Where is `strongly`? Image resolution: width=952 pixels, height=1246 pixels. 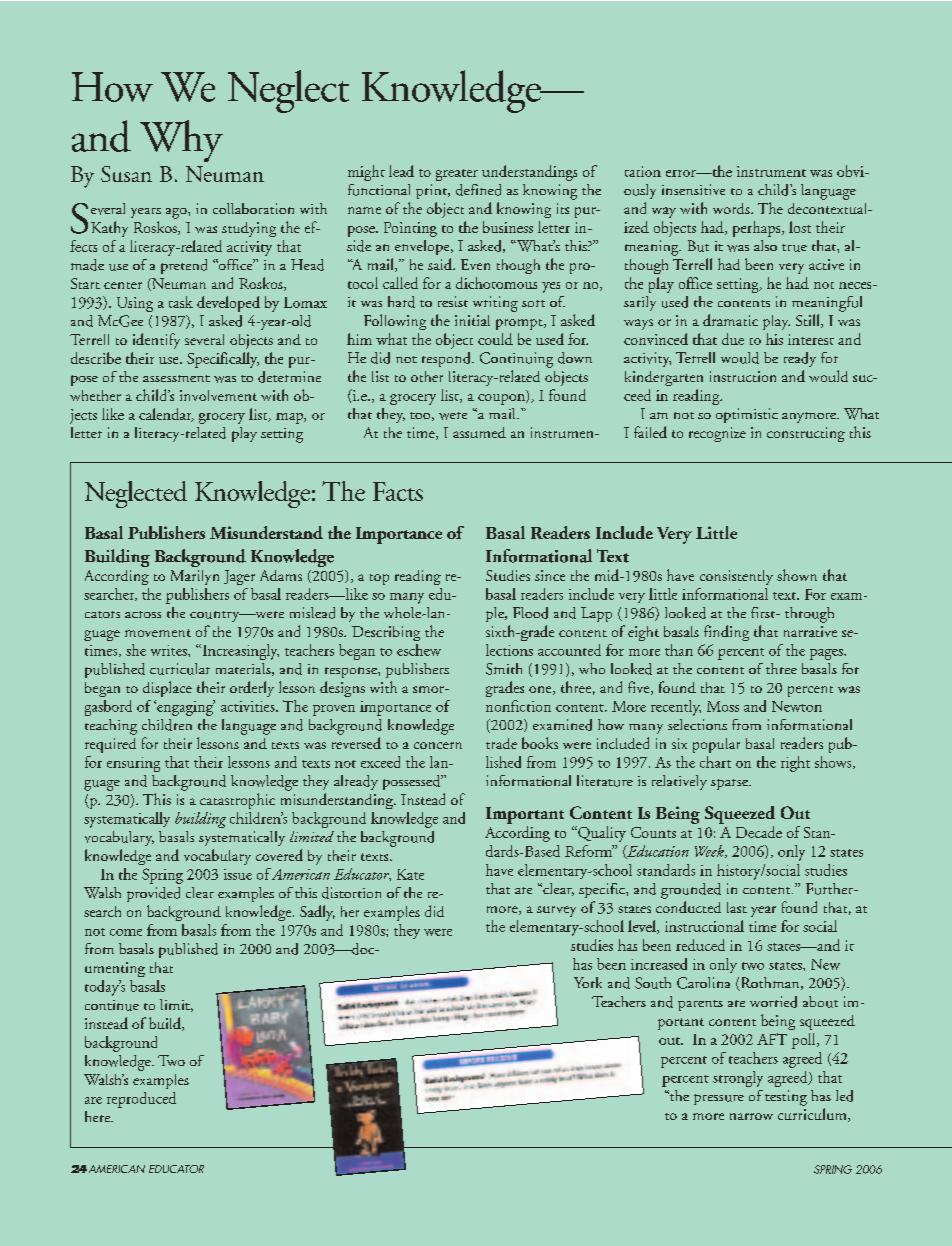
strongly is located at coordinates (738, 1079).
